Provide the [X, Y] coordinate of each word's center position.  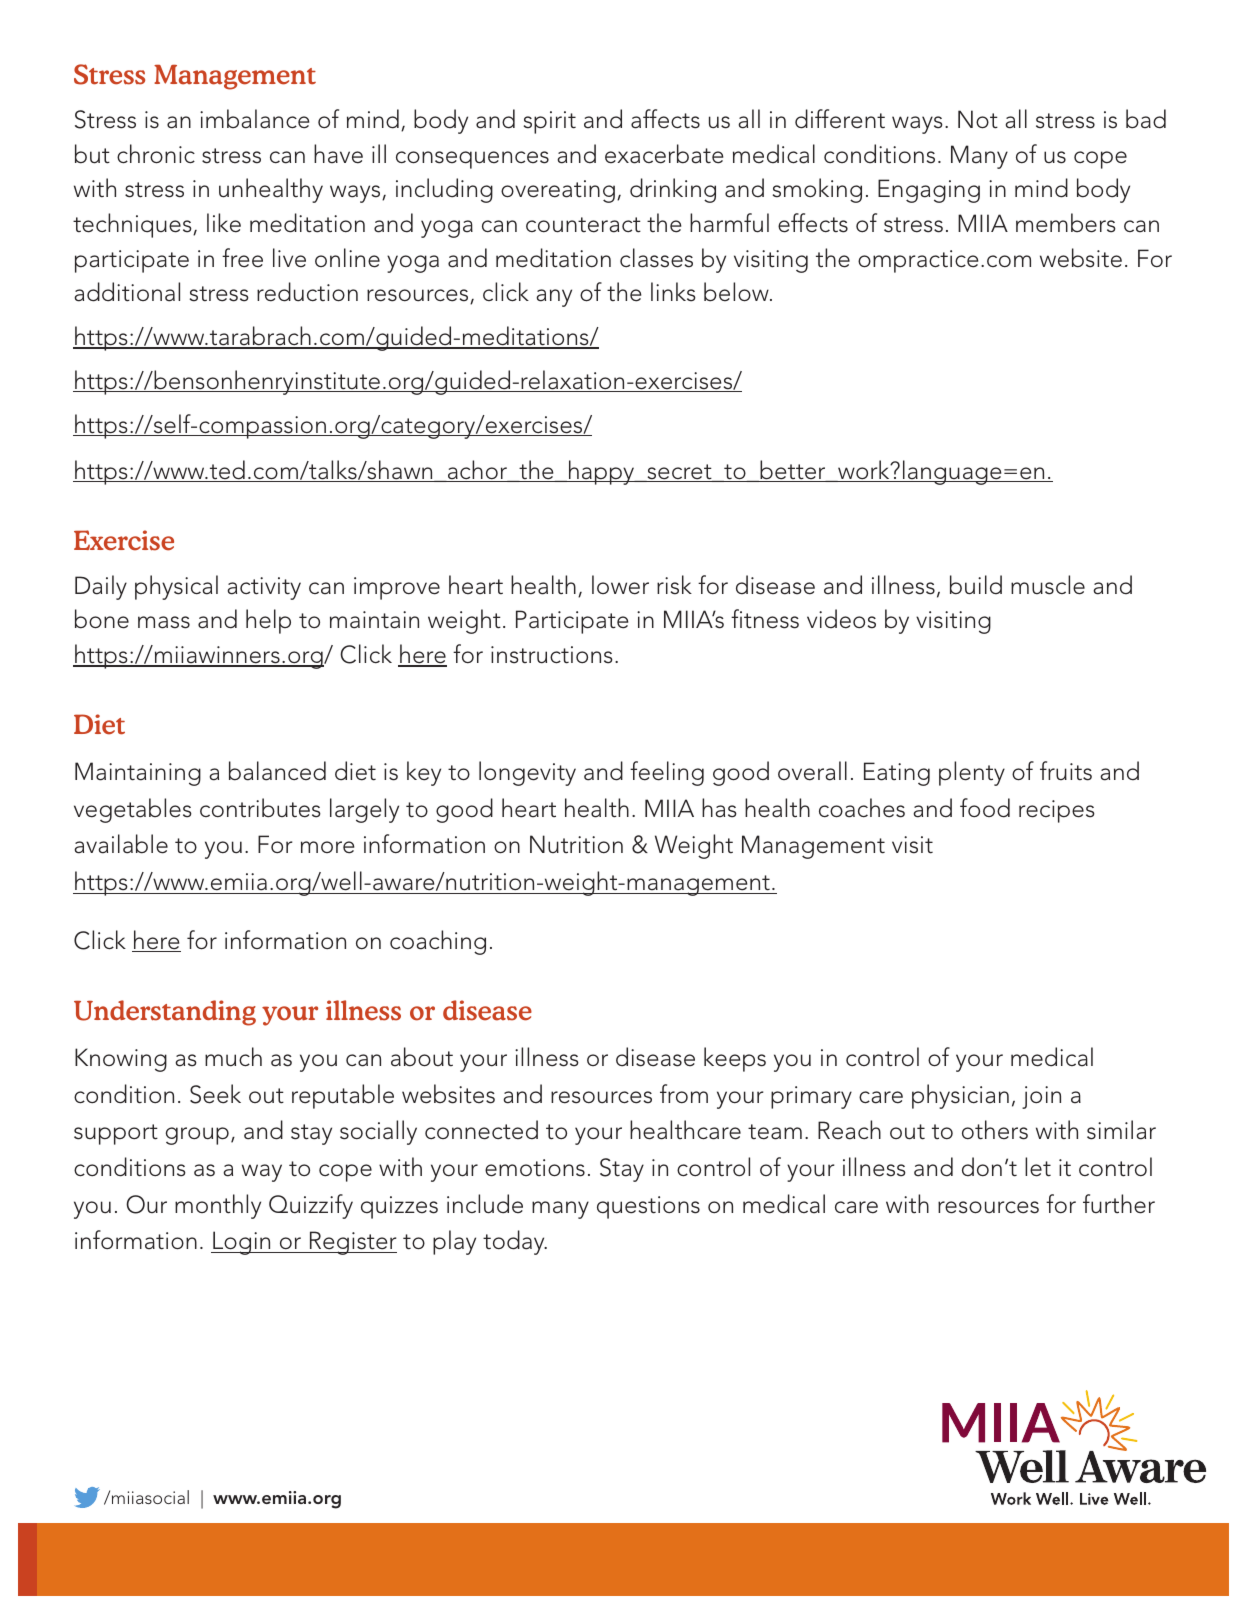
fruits [1066, 771]
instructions [552, 655]
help [268, 621]
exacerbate [664, 154]
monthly [218, 1206]
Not [978, 119]
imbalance [255, 119]
